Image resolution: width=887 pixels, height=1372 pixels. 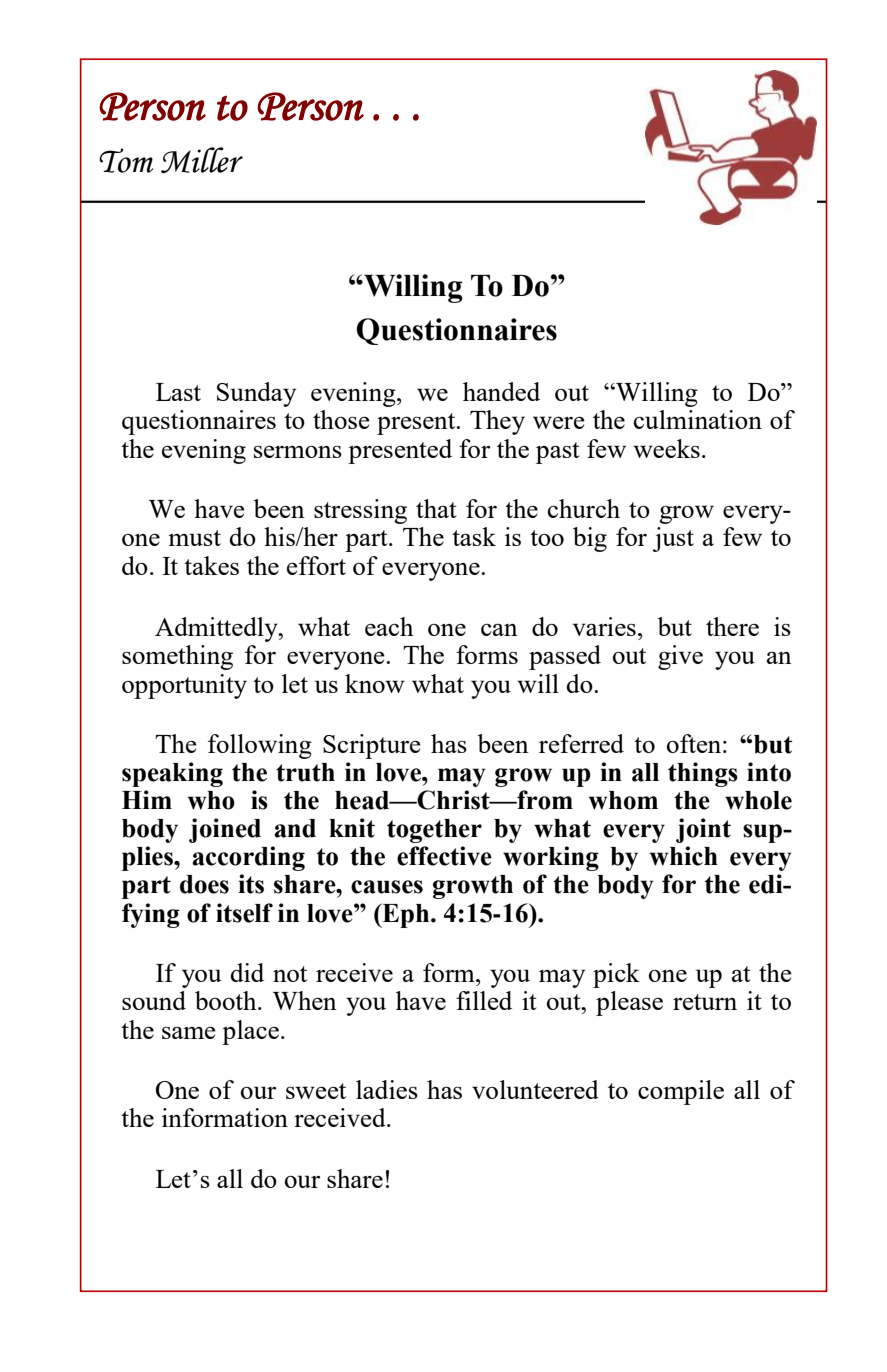 What do you see at coordinates (189, 1033) in the page?
I see `same` at bounding box center [189, 1033].
